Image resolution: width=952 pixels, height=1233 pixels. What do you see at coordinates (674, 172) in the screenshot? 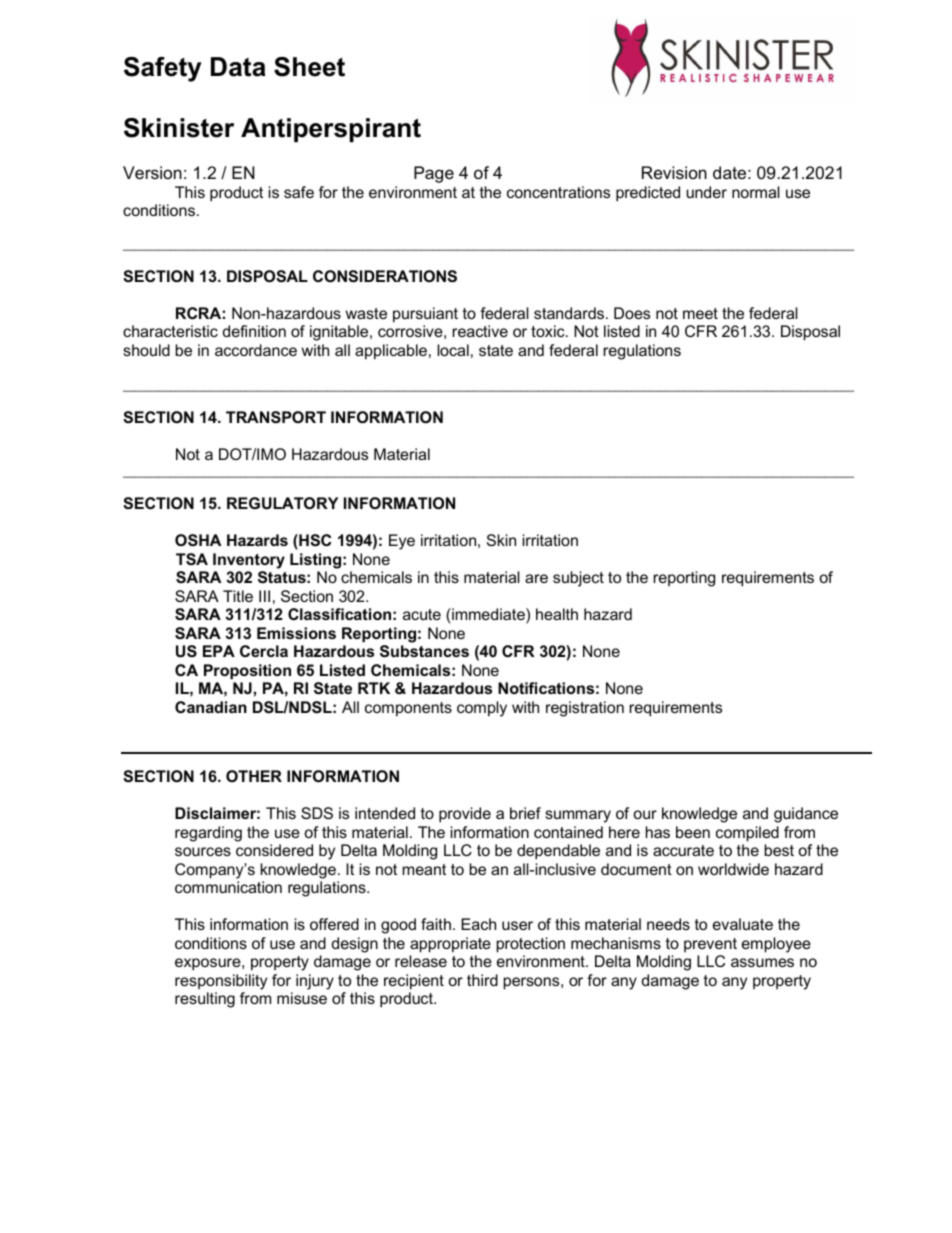
I see `Revision` at bounding box center [674, 172].
